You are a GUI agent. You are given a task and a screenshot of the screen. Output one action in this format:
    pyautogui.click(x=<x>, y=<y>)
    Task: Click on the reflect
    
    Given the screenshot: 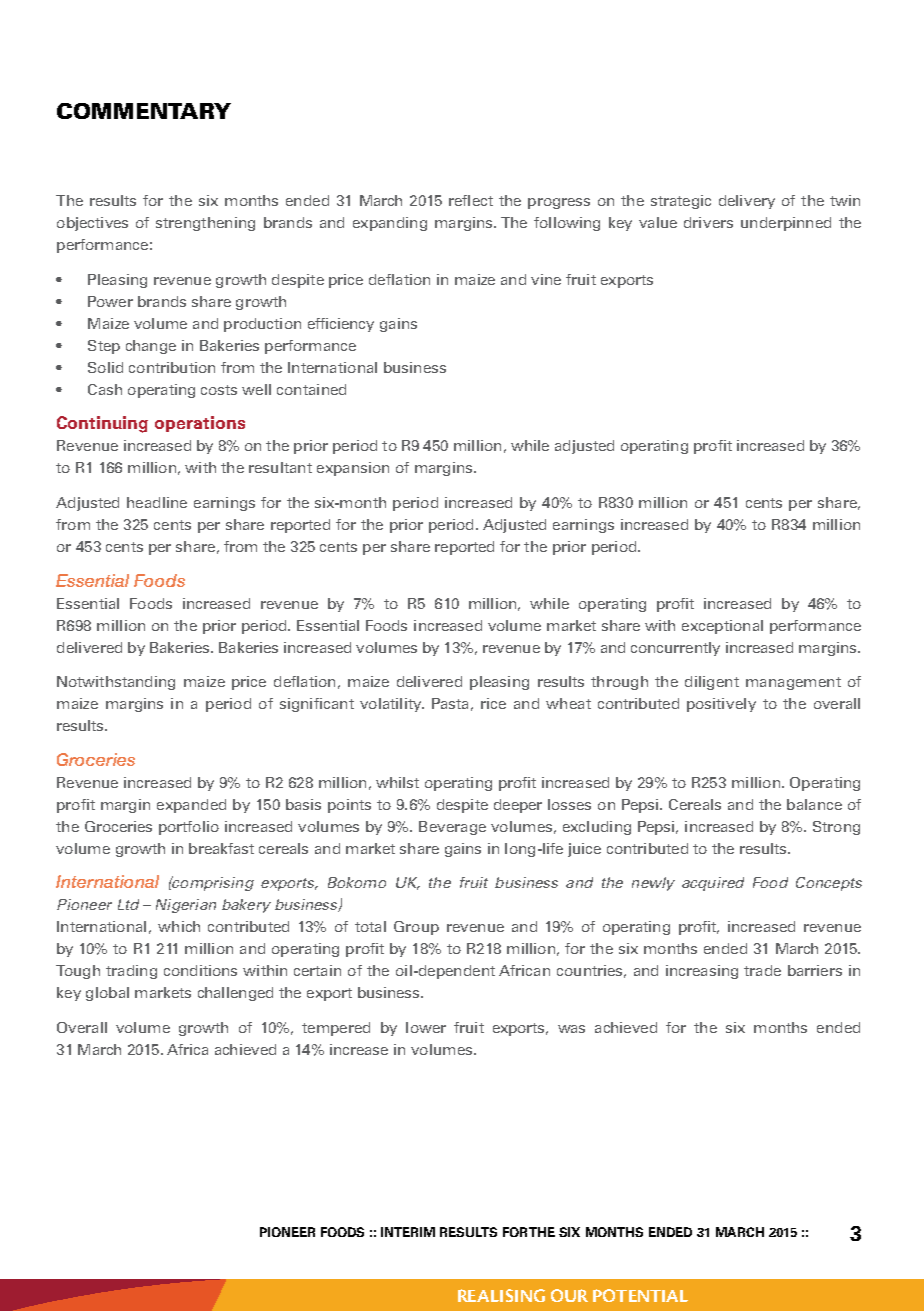 What is the action you would take?
    pyautogui.click(x=471, y=200)
